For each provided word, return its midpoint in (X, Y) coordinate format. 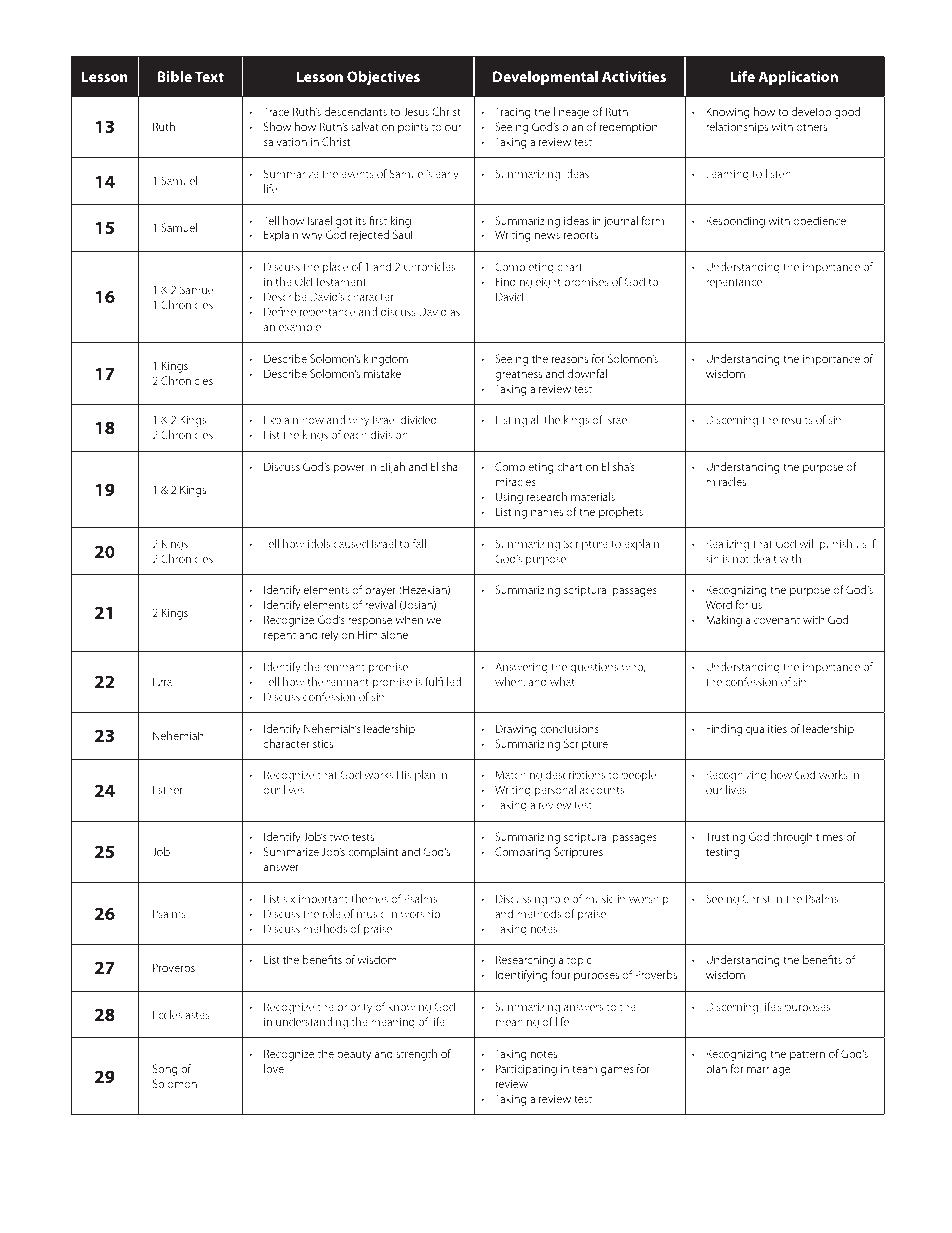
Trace (276, 111)
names (547, 513)
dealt (764, 558)
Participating (526, 1070)
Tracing (513, 113)
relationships (737, 128)
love (274, 1068)
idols (319, 543)
